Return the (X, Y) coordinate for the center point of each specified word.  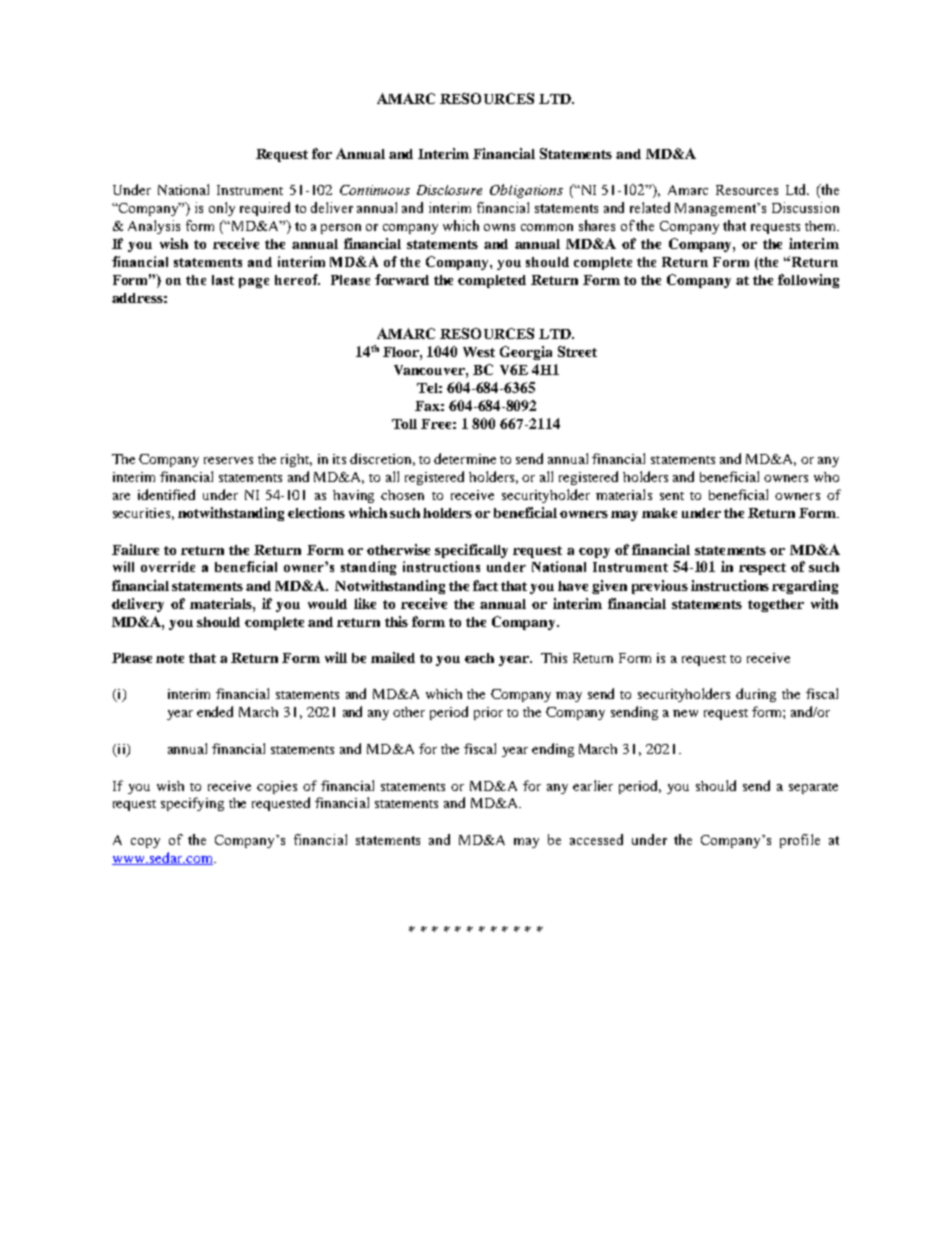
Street (577, 351)
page (254, 283)
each (479, 658)
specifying (192, 804)
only (222, 209)
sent (672, 496)
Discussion (805, 207)
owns (499, 227)
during (756, 695)
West (479, 352)
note (170, 658)
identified (166, 494)
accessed (596, 839)
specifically (471, 551)
